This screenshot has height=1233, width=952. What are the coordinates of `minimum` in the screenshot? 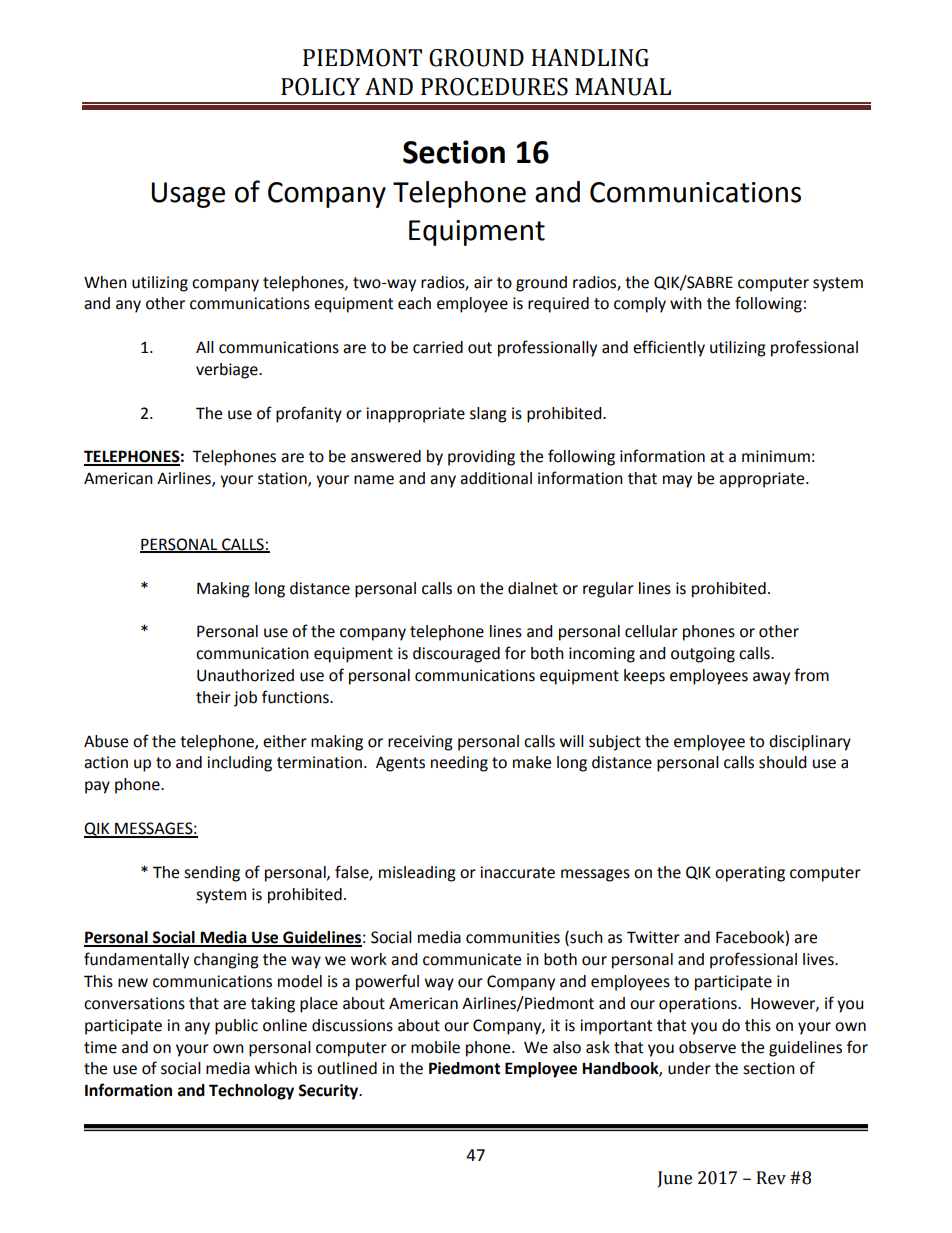 It's located at (776, 456).
